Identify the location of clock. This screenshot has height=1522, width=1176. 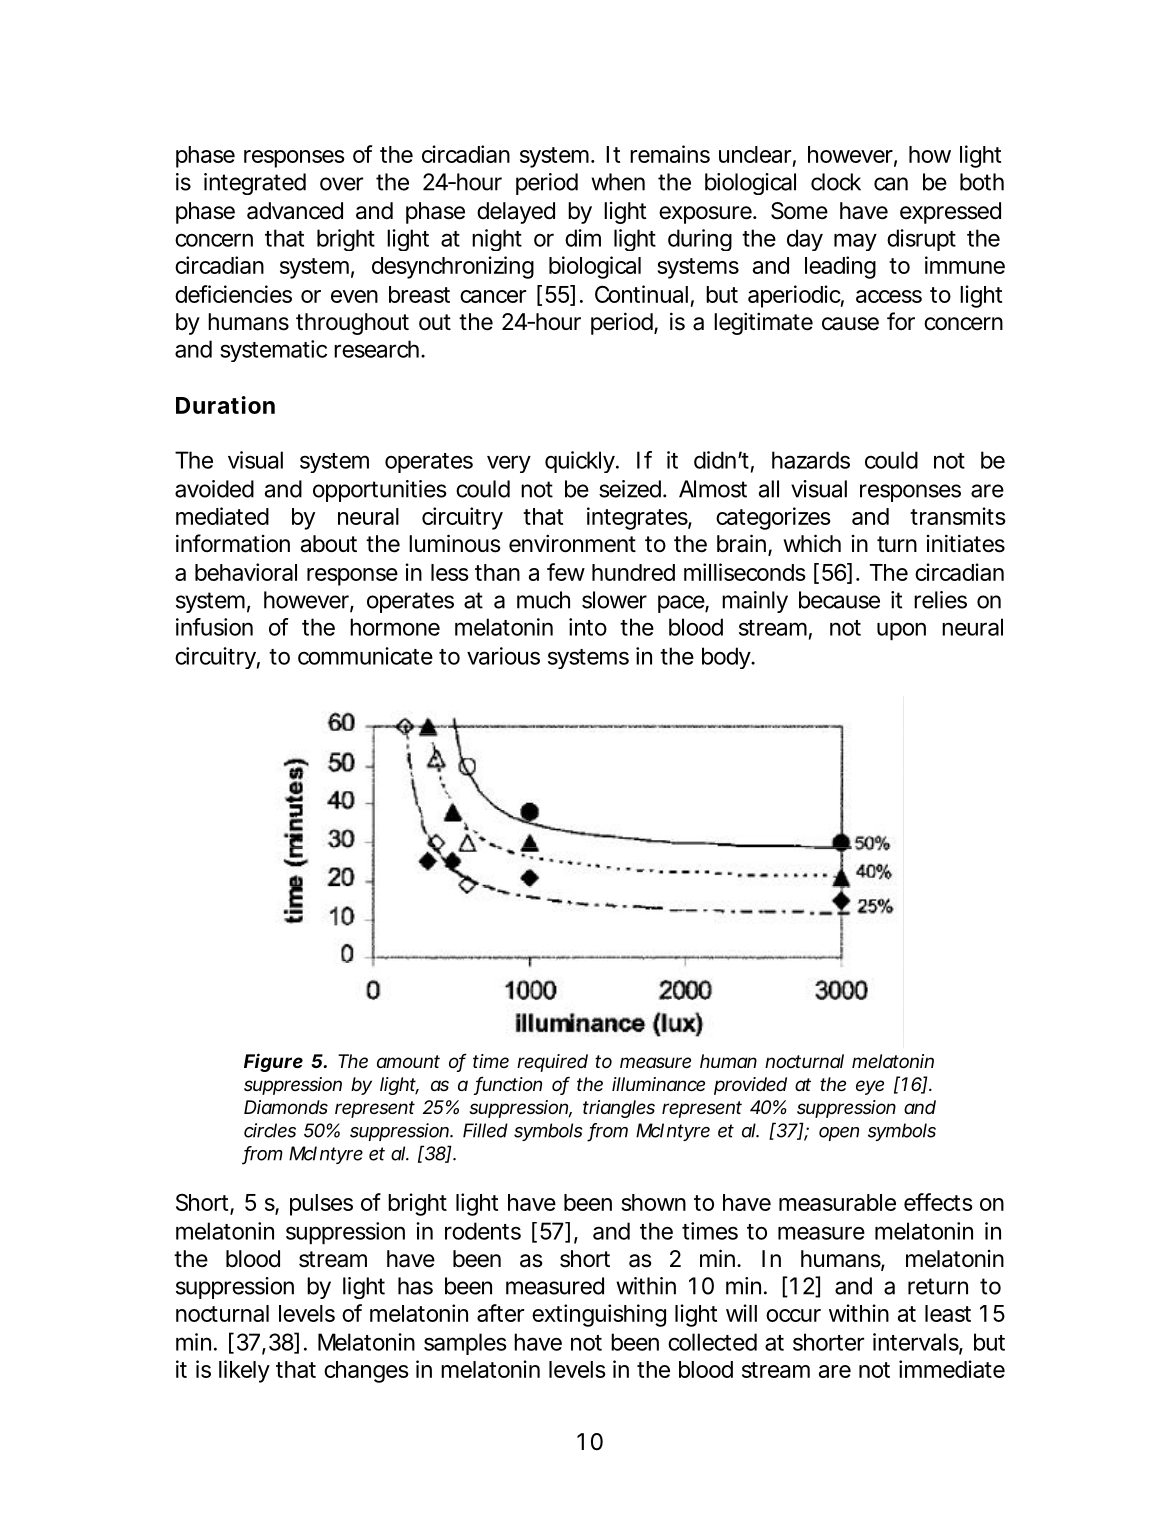
(836, 182).
